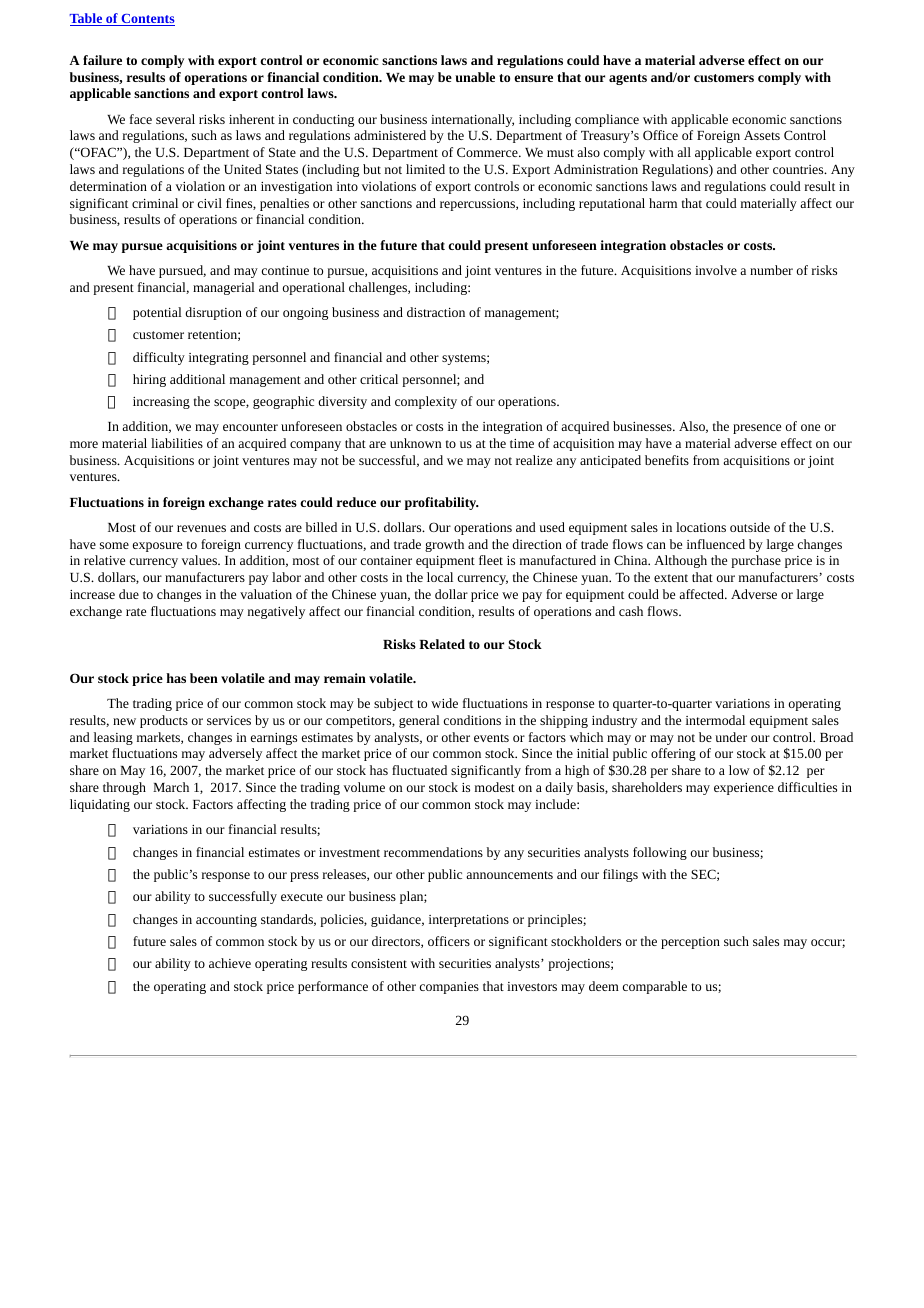  What do you see at coordinates (147, 20) in the screenshot?
I see `Contents` at bounding box center [147, 20].
